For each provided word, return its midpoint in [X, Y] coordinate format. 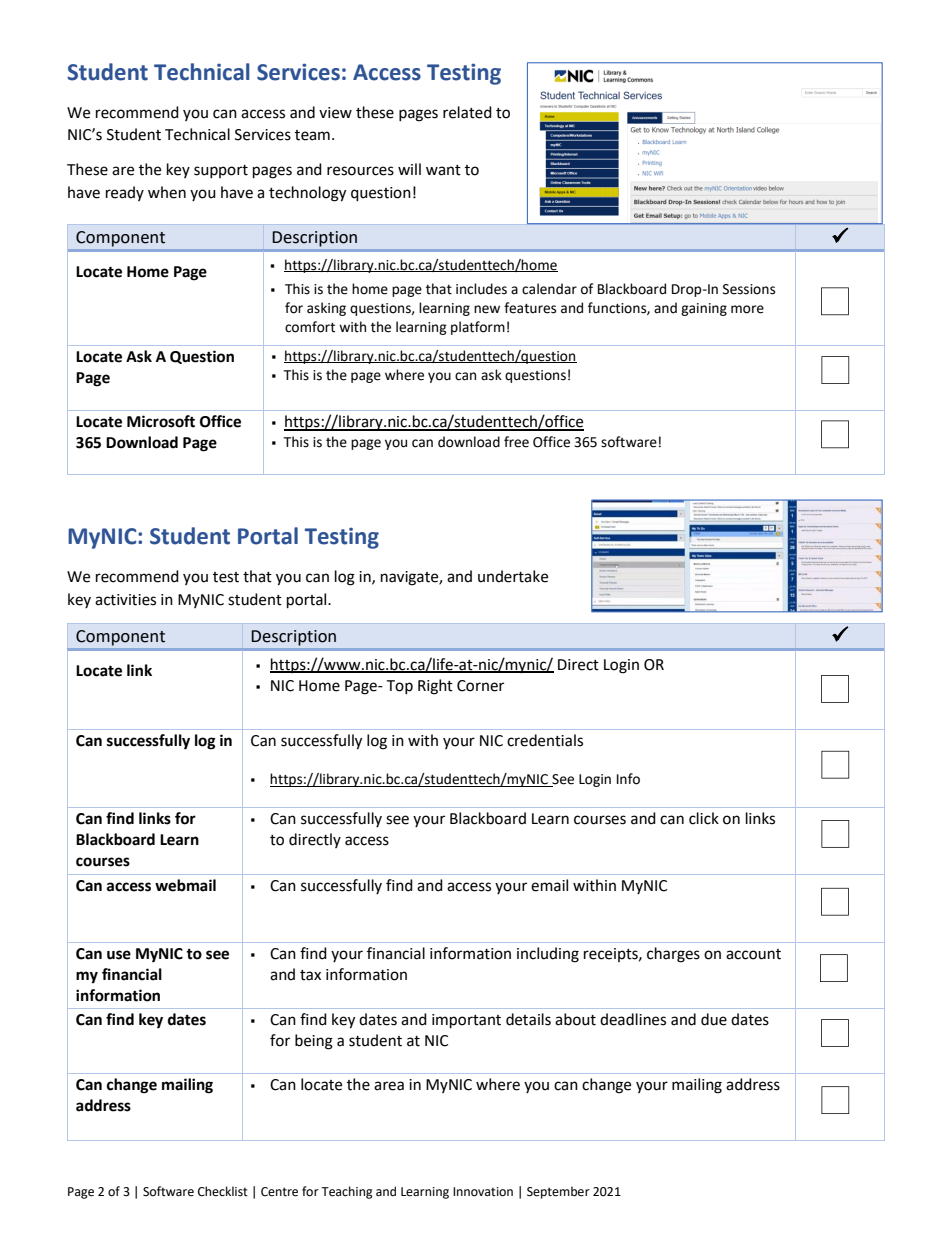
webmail [185, 885]
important [466, 1021]
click [704, 818]
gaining [704, 309]
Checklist [223, 1191]
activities [125, 600]
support [221, 171]
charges [673, 955]
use [119, 955]
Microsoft [161, 421]
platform [478, 328]
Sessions [749, 289]
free [516, 442]
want [443, 170]
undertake [513, 576]
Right [435, 687]
